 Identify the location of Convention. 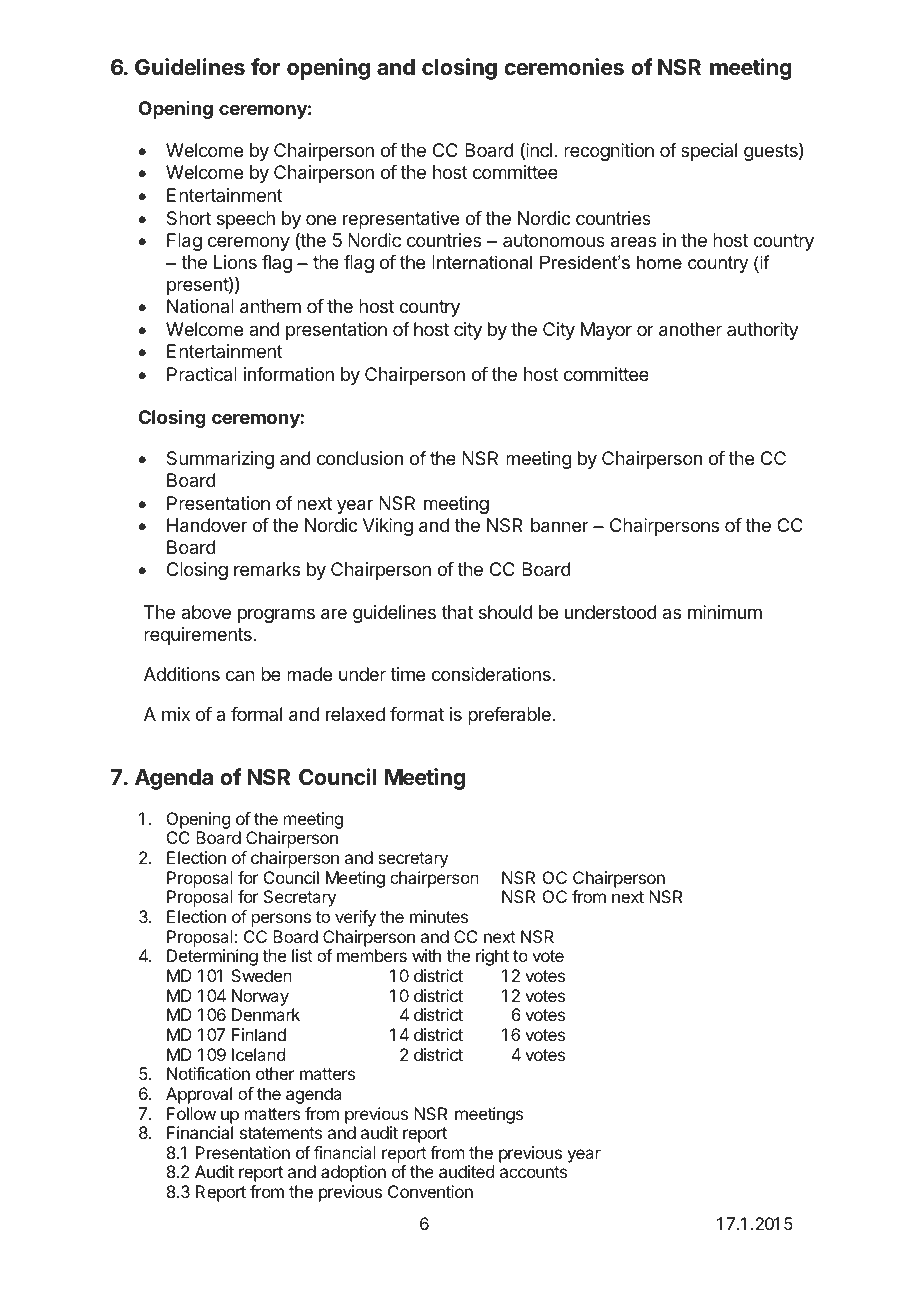
(430, 1191).
